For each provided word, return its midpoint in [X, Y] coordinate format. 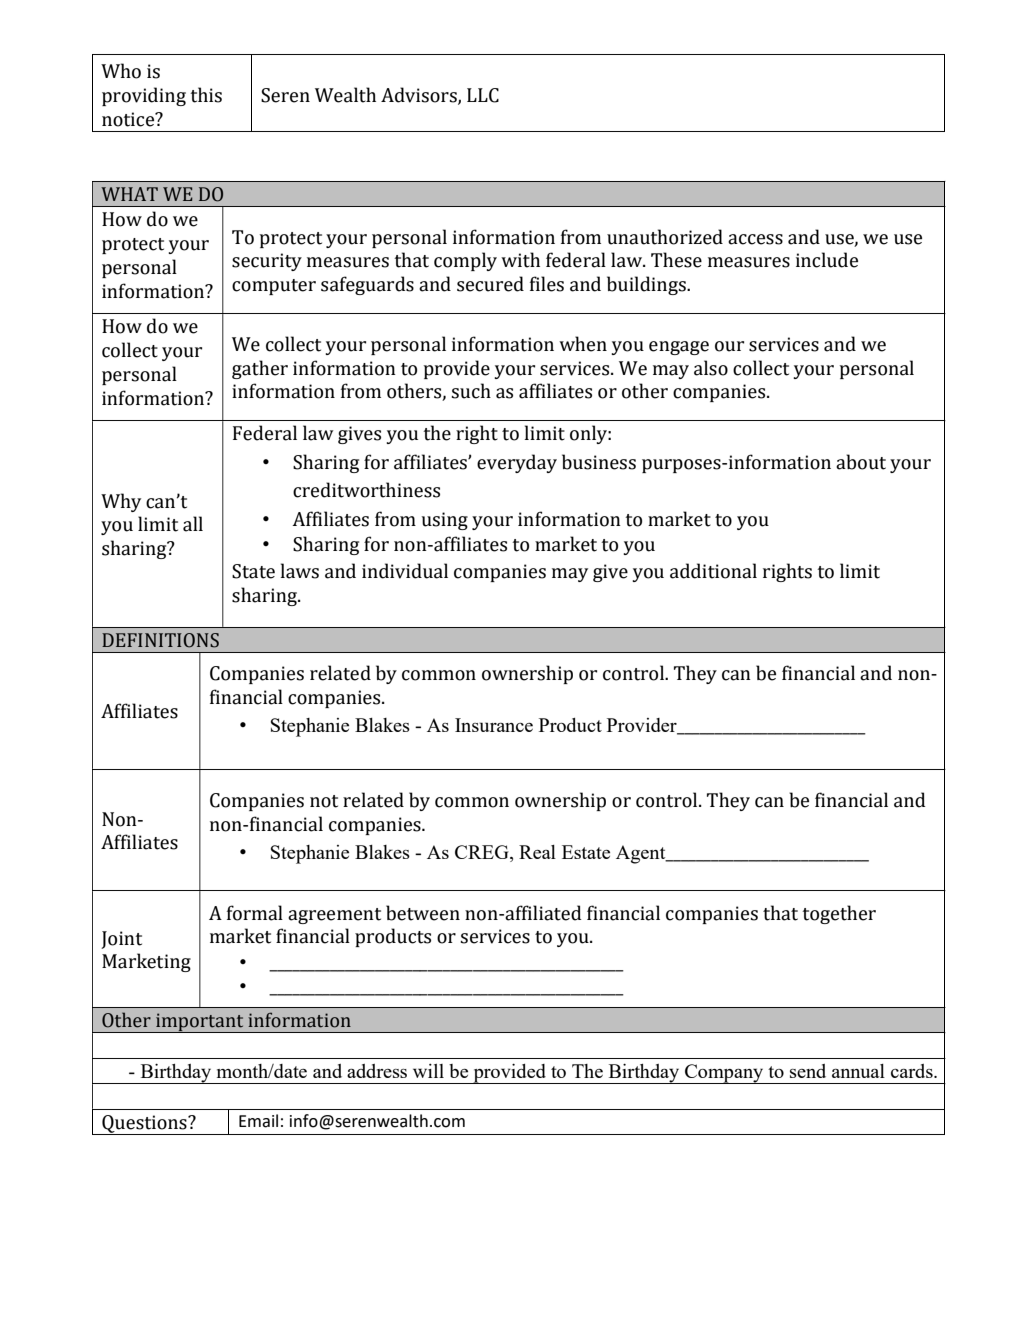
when [583, 344]
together [839, 914]
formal [255, 913]
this [206, 95]
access [755, 239]
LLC [483, 95]
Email [258, 1121]
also [711, 368]
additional [713, 571]
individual [405, 571]
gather [260, 369]
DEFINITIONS [160, 640]
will [428, 1071]
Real [537, 852]
